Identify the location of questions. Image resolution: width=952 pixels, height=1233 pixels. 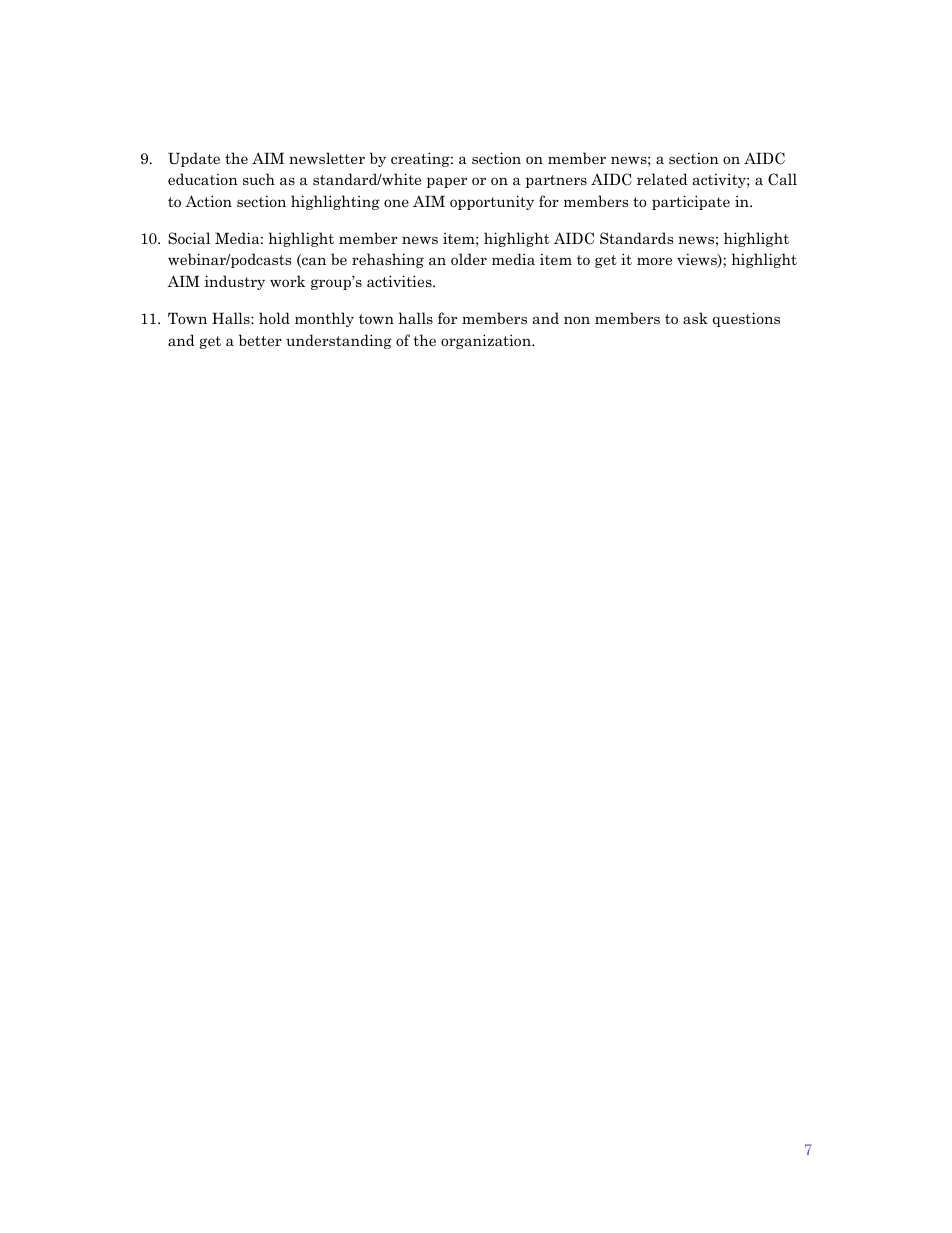
(746, 319).
